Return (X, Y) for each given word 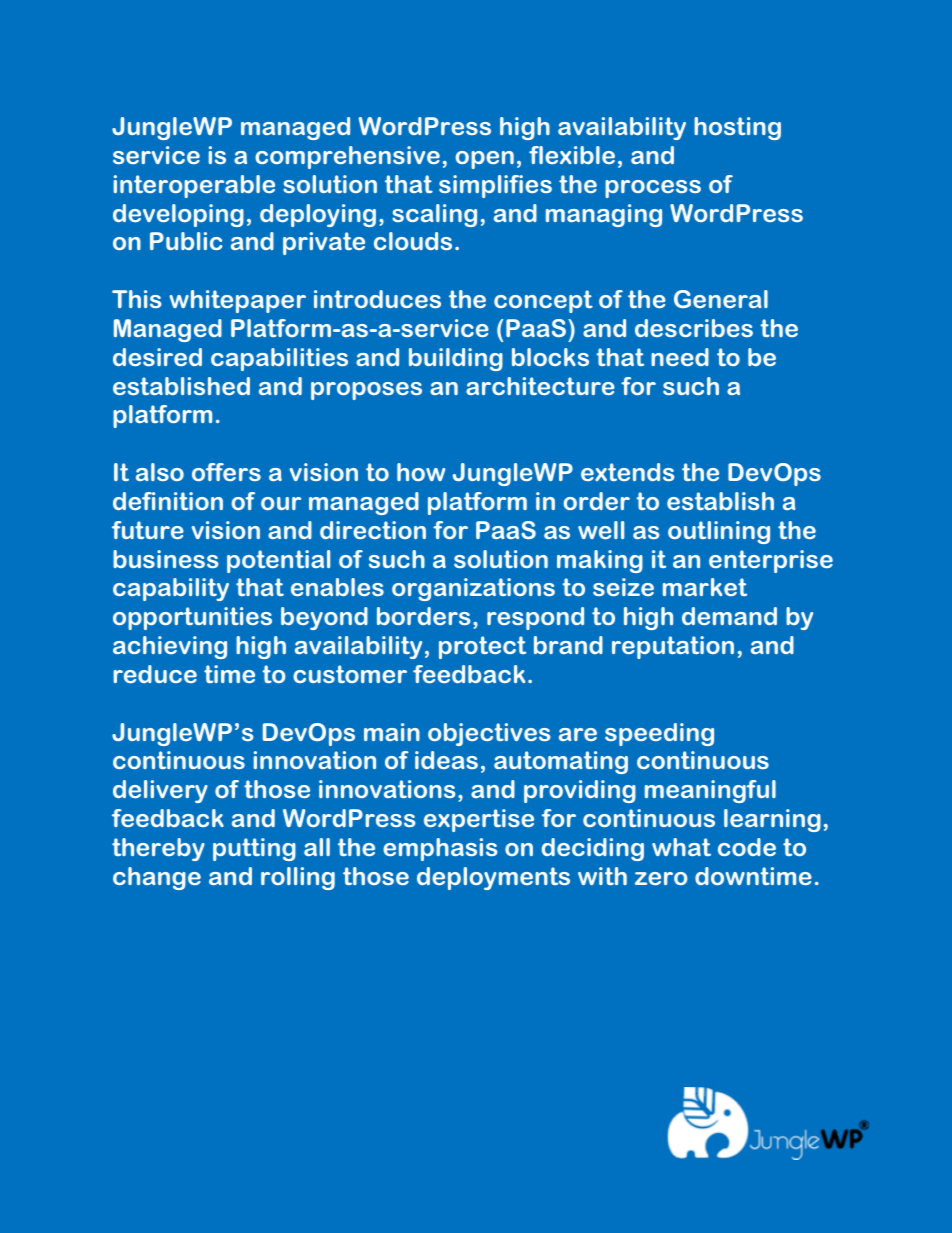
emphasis (440, 849)
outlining (719, 532)
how (421, 472)
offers (226, 472)
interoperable (194, 186)
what (681, 847)
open (485, 160)
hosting (737, 128)
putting (254, 849)
